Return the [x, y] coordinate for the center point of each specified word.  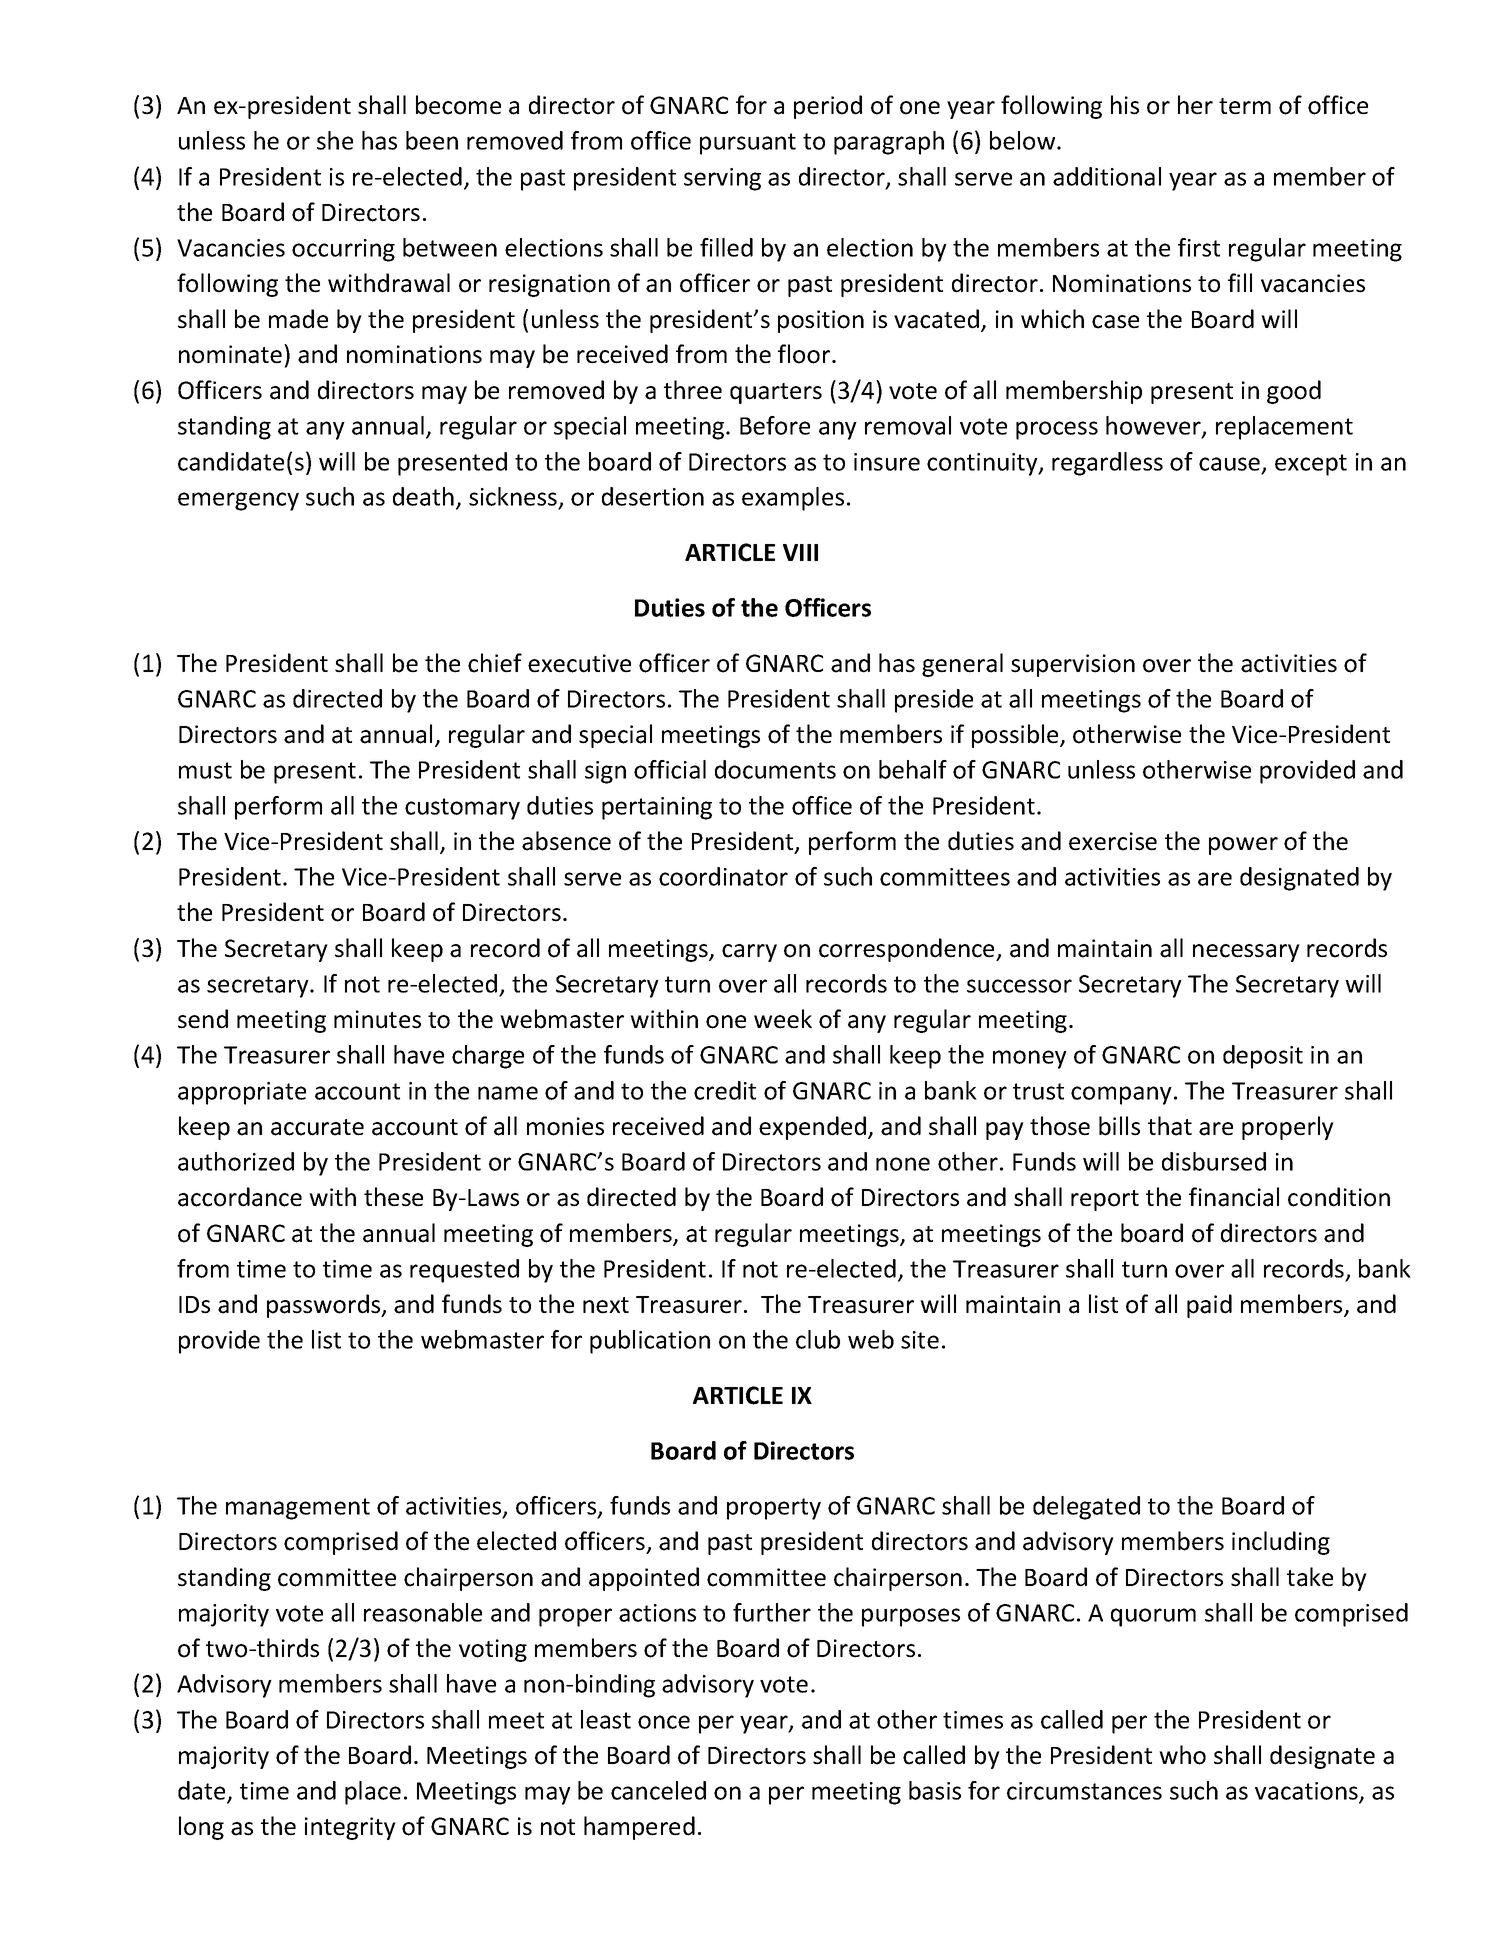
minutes [377, 1019]
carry [749, 953]
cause [1229, 464]
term [1245, 106]
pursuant [748, 144]
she [335, 140]
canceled [658, 1790]
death [423, 496]
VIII [800, 552]
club [818, 1339]
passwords [325, 1306]
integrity [350, 1828]
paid [1209, 1306]
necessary [1246, 953]
